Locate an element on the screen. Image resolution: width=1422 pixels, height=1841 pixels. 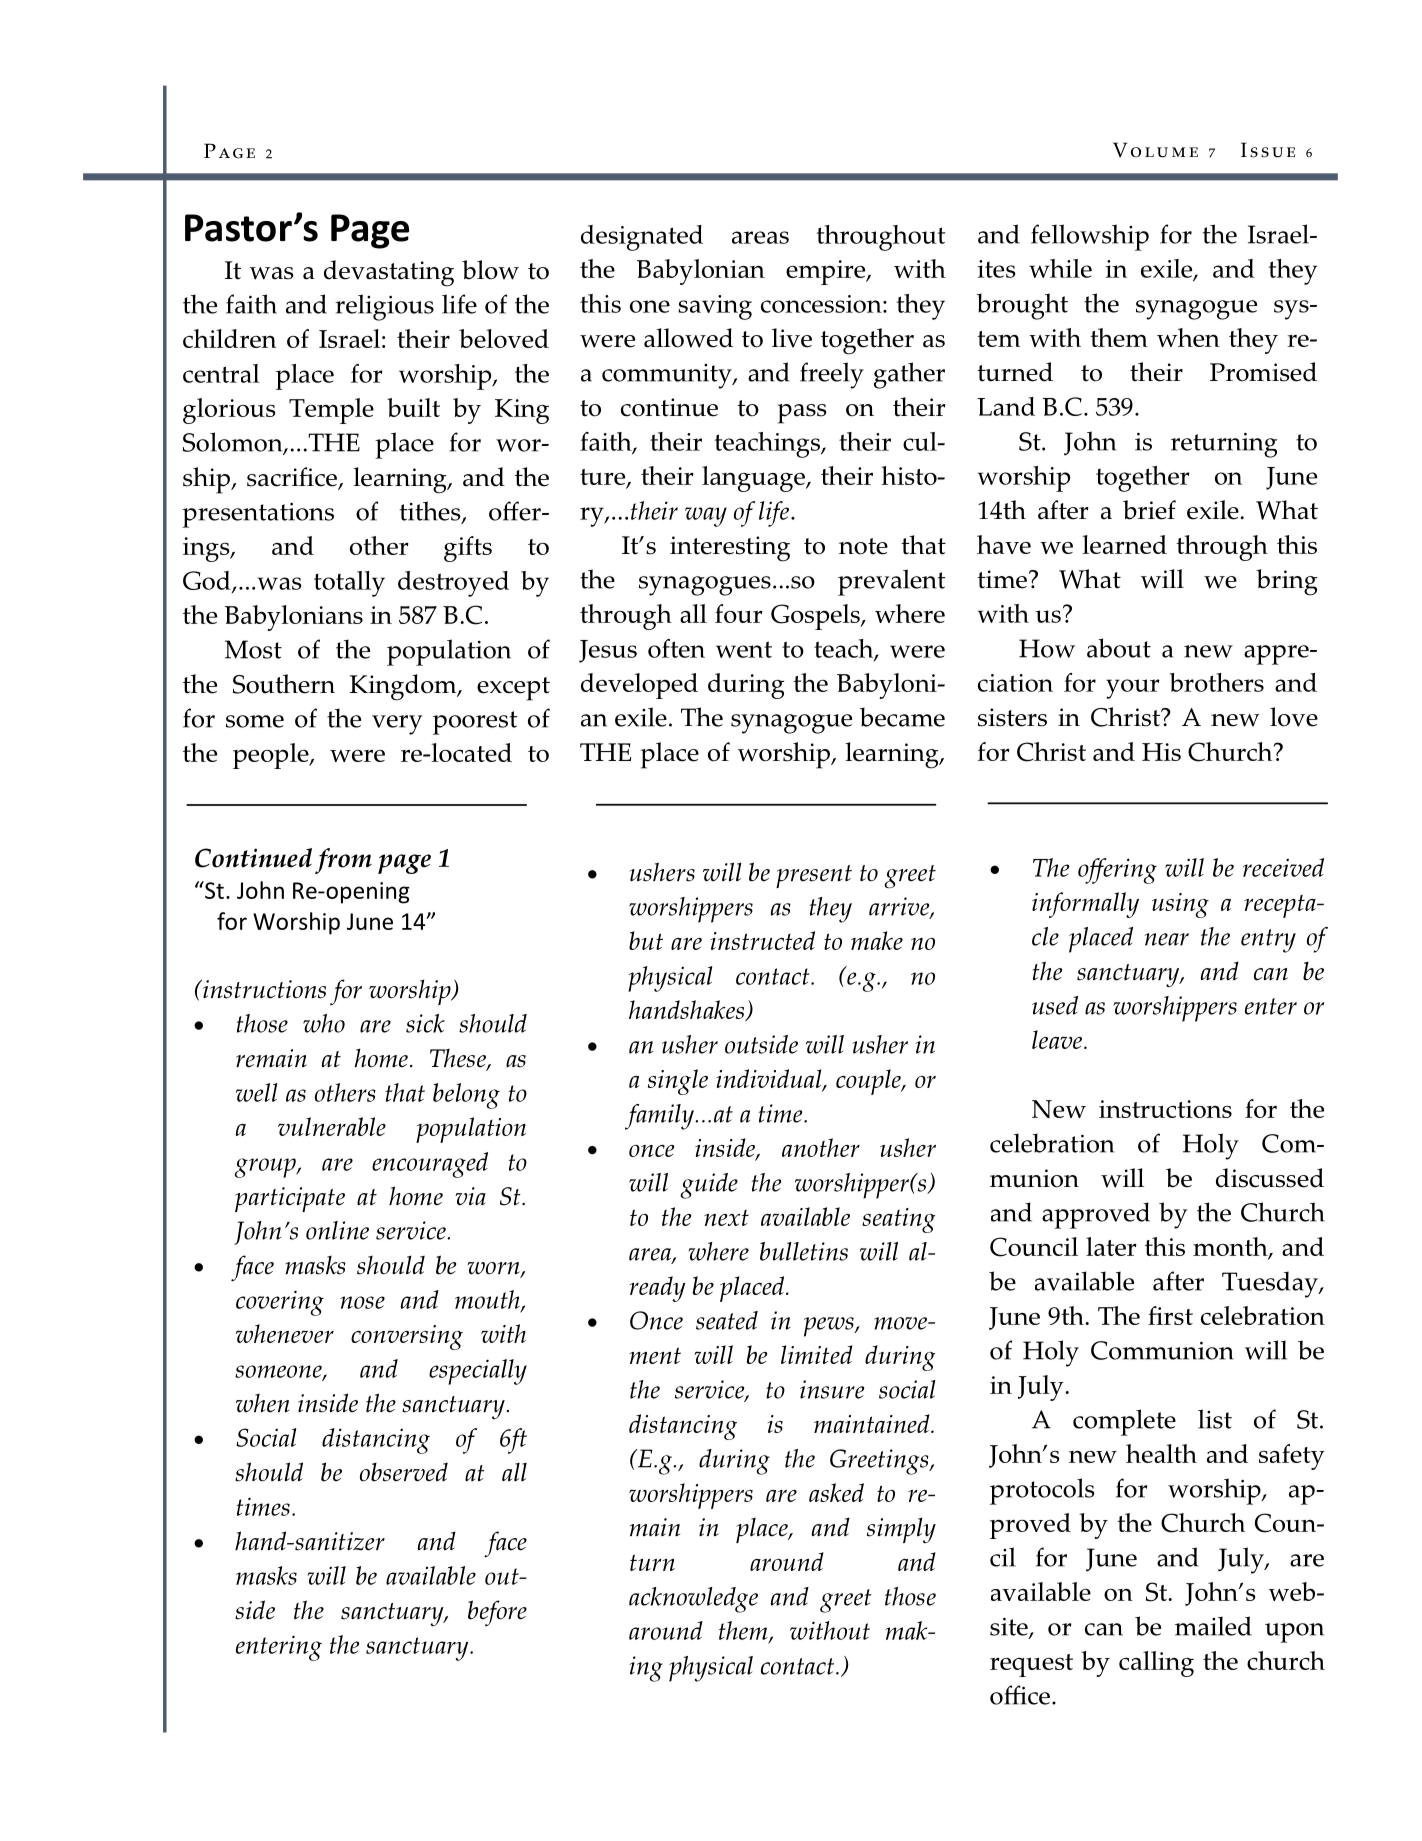
very is located at coordinates (397, 725).
